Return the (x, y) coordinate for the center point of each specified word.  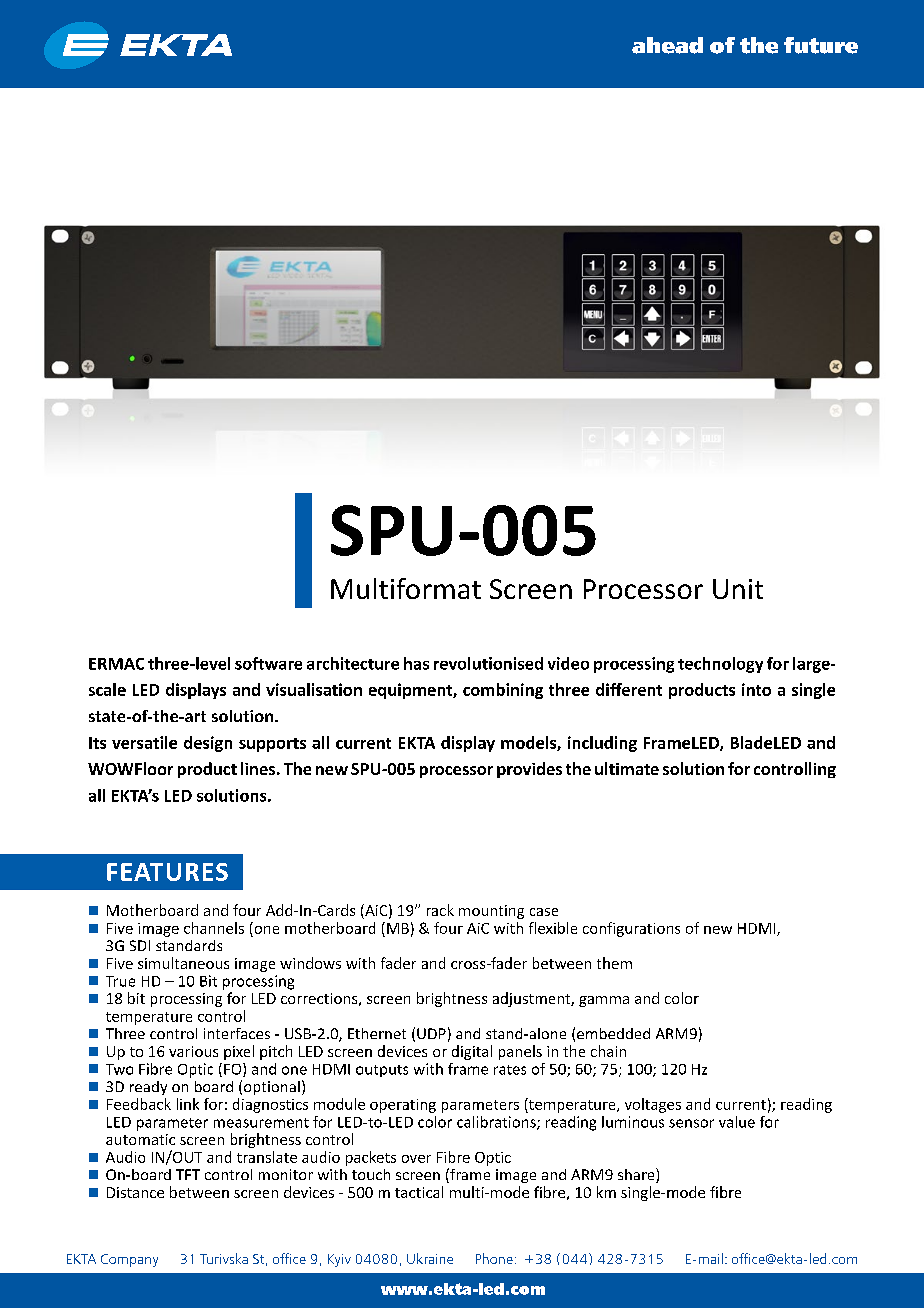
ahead (667, 45)
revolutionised (488, 663)
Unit (738, 589)
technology (720, 665)
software (268, 663)
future (821, 45)
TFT (188, 1174)
